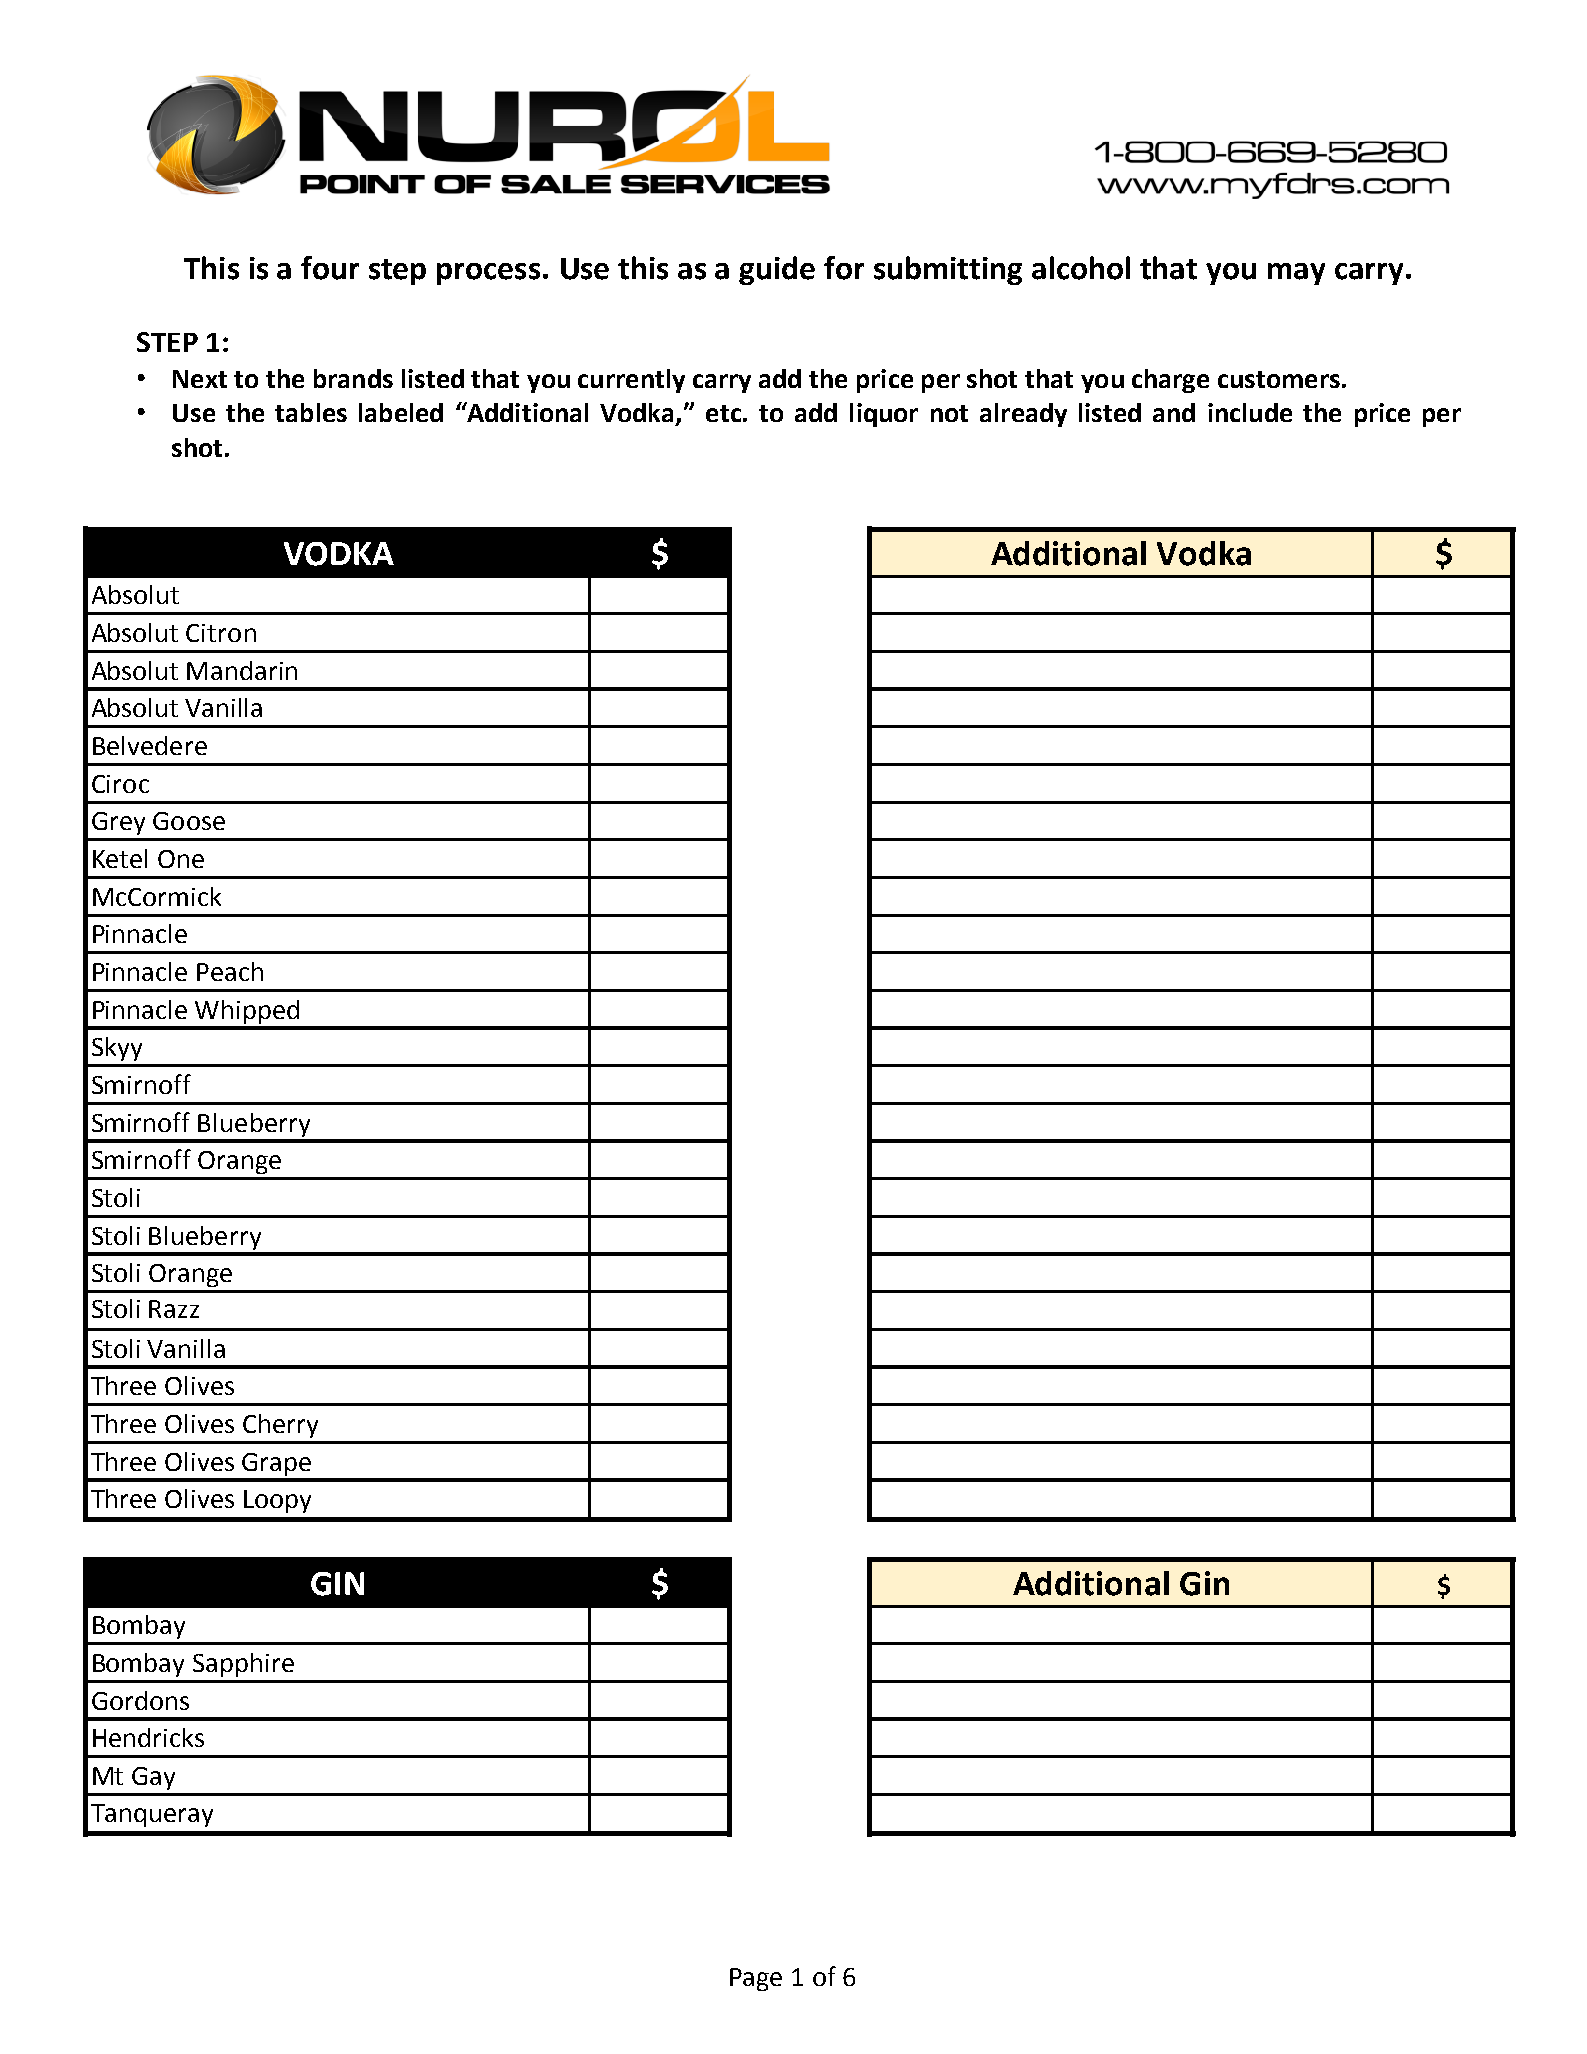 The image size is (1587, 2054). I want to click on charge, so click(1170, 381).
